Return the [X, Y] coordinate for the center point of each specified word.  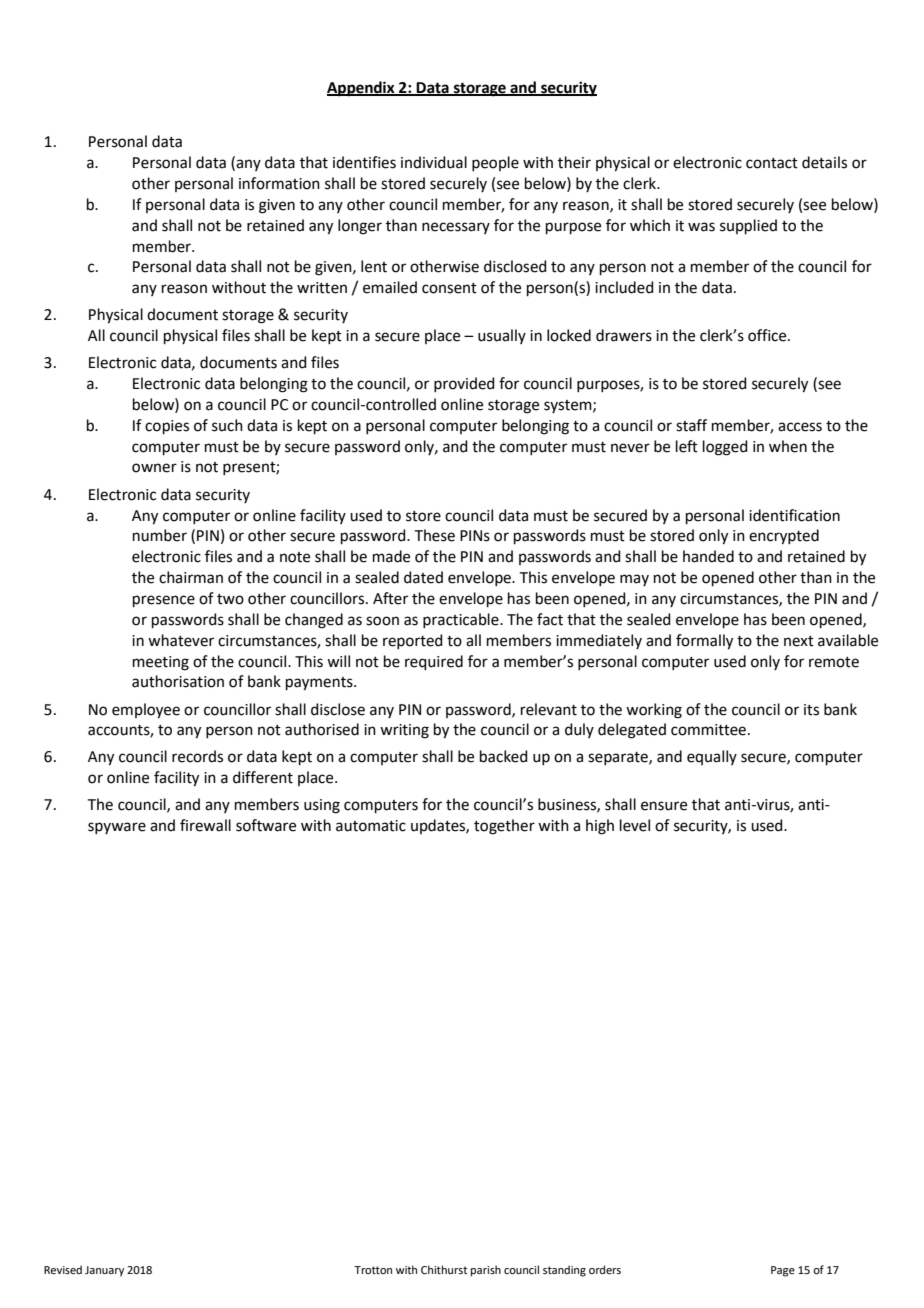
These [435, 535]
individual [434, 162]
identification [794, 515]
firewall [205, 825]
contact [772, 163]
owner [154, 468]
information [279, 183]
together [504, 827]
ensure [664, 806]
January [104, 1271]
